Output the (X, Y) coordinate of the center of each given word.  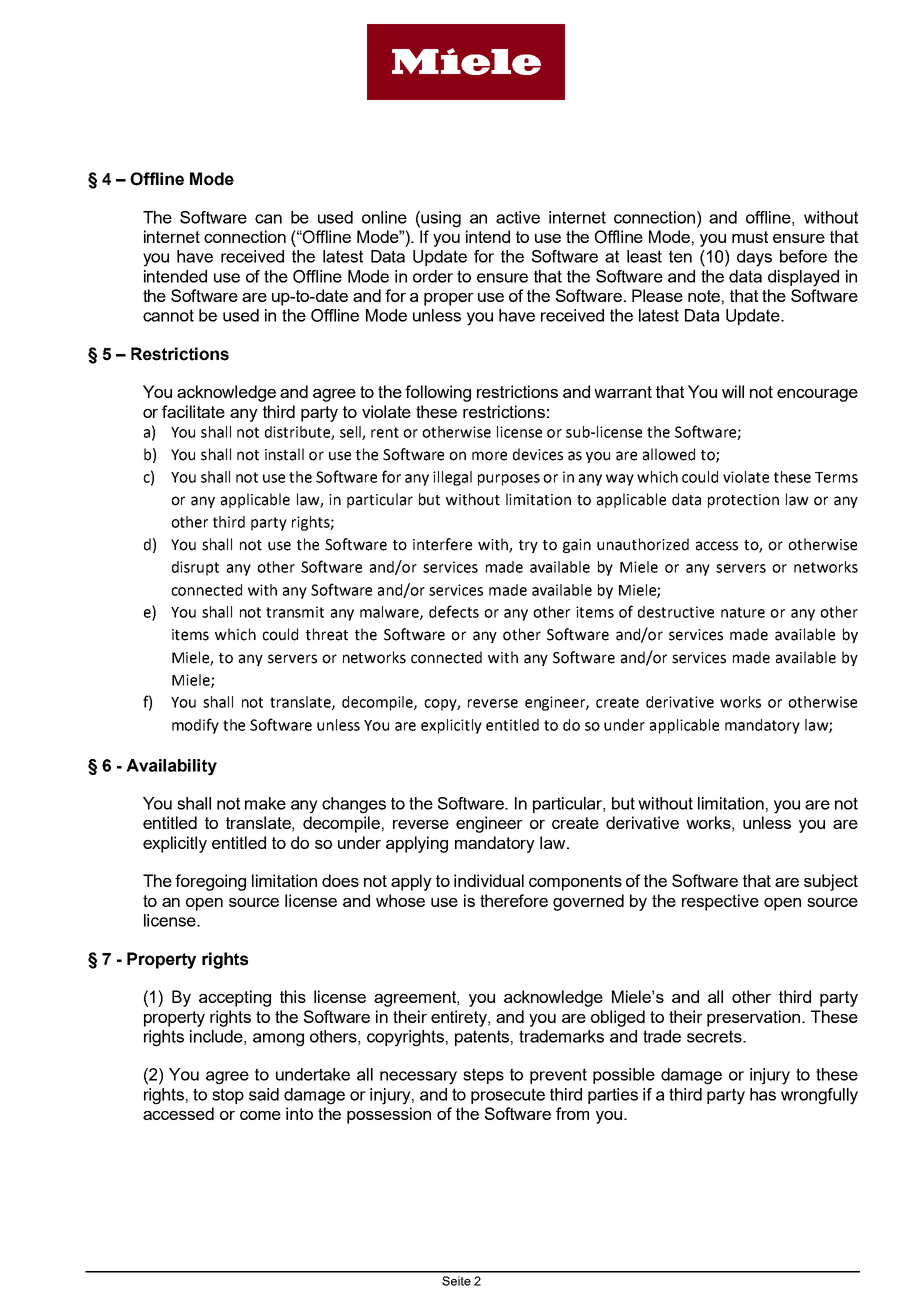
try (528, 546)
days (754, 258)
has (763, 1094)
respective (720, 902)
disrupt (195, 568)
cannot (168, 315)
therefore (514, 900)
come (260, 1115)
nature (743, 612)
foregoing (210, 882)
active (518, 217)
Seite (456, 1281)
